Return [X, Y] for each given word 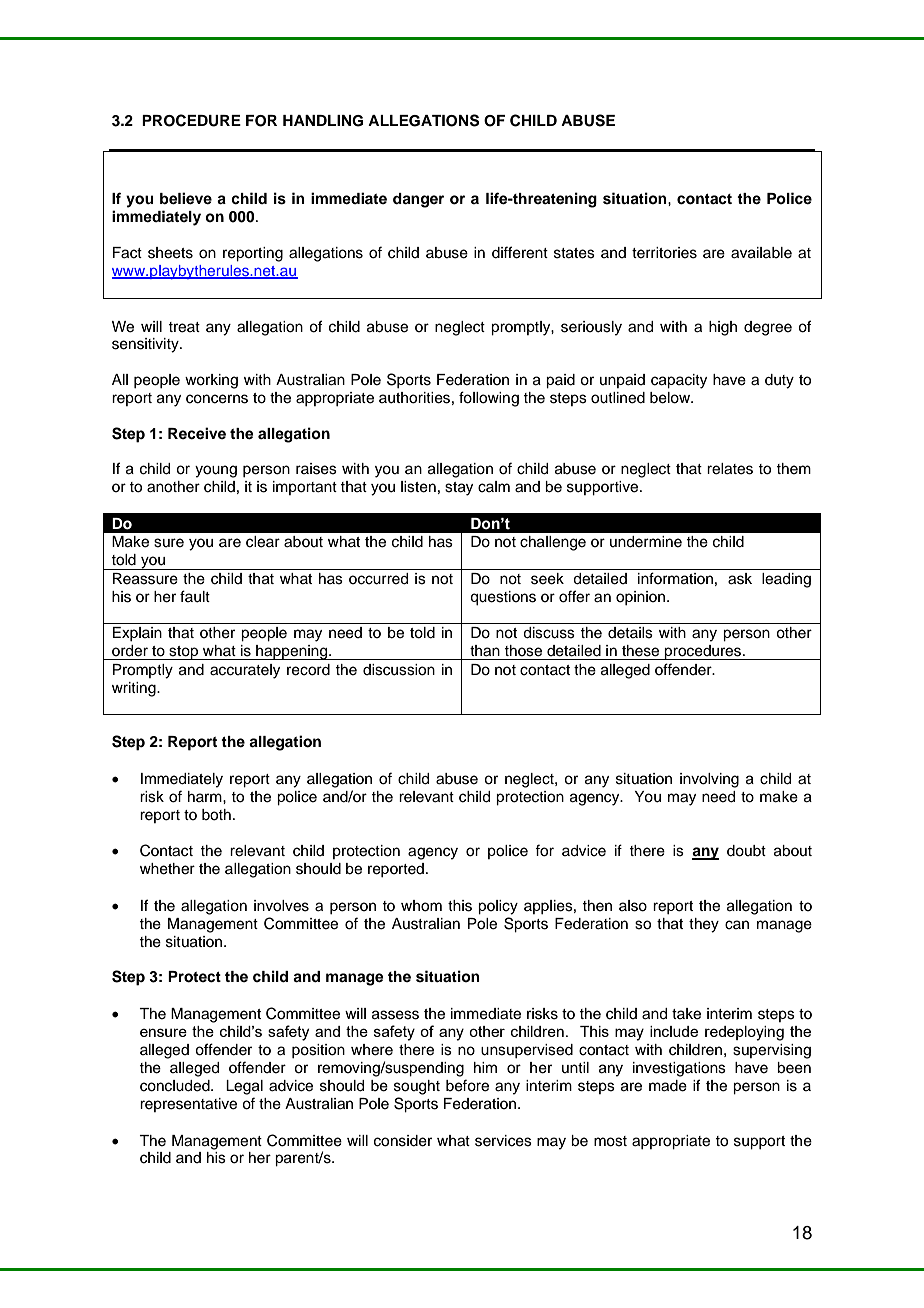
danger [418, 200]
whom [421, 906]
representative [188, 1105]
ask [740, 579]
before [467, 1085]
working [211, 381]
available [761, 253]
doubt [746, 851]
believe [186, 198]
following [489, 399]
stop [184, 653]
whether [167, 869]
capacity [679, 381]
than [485, 651]
